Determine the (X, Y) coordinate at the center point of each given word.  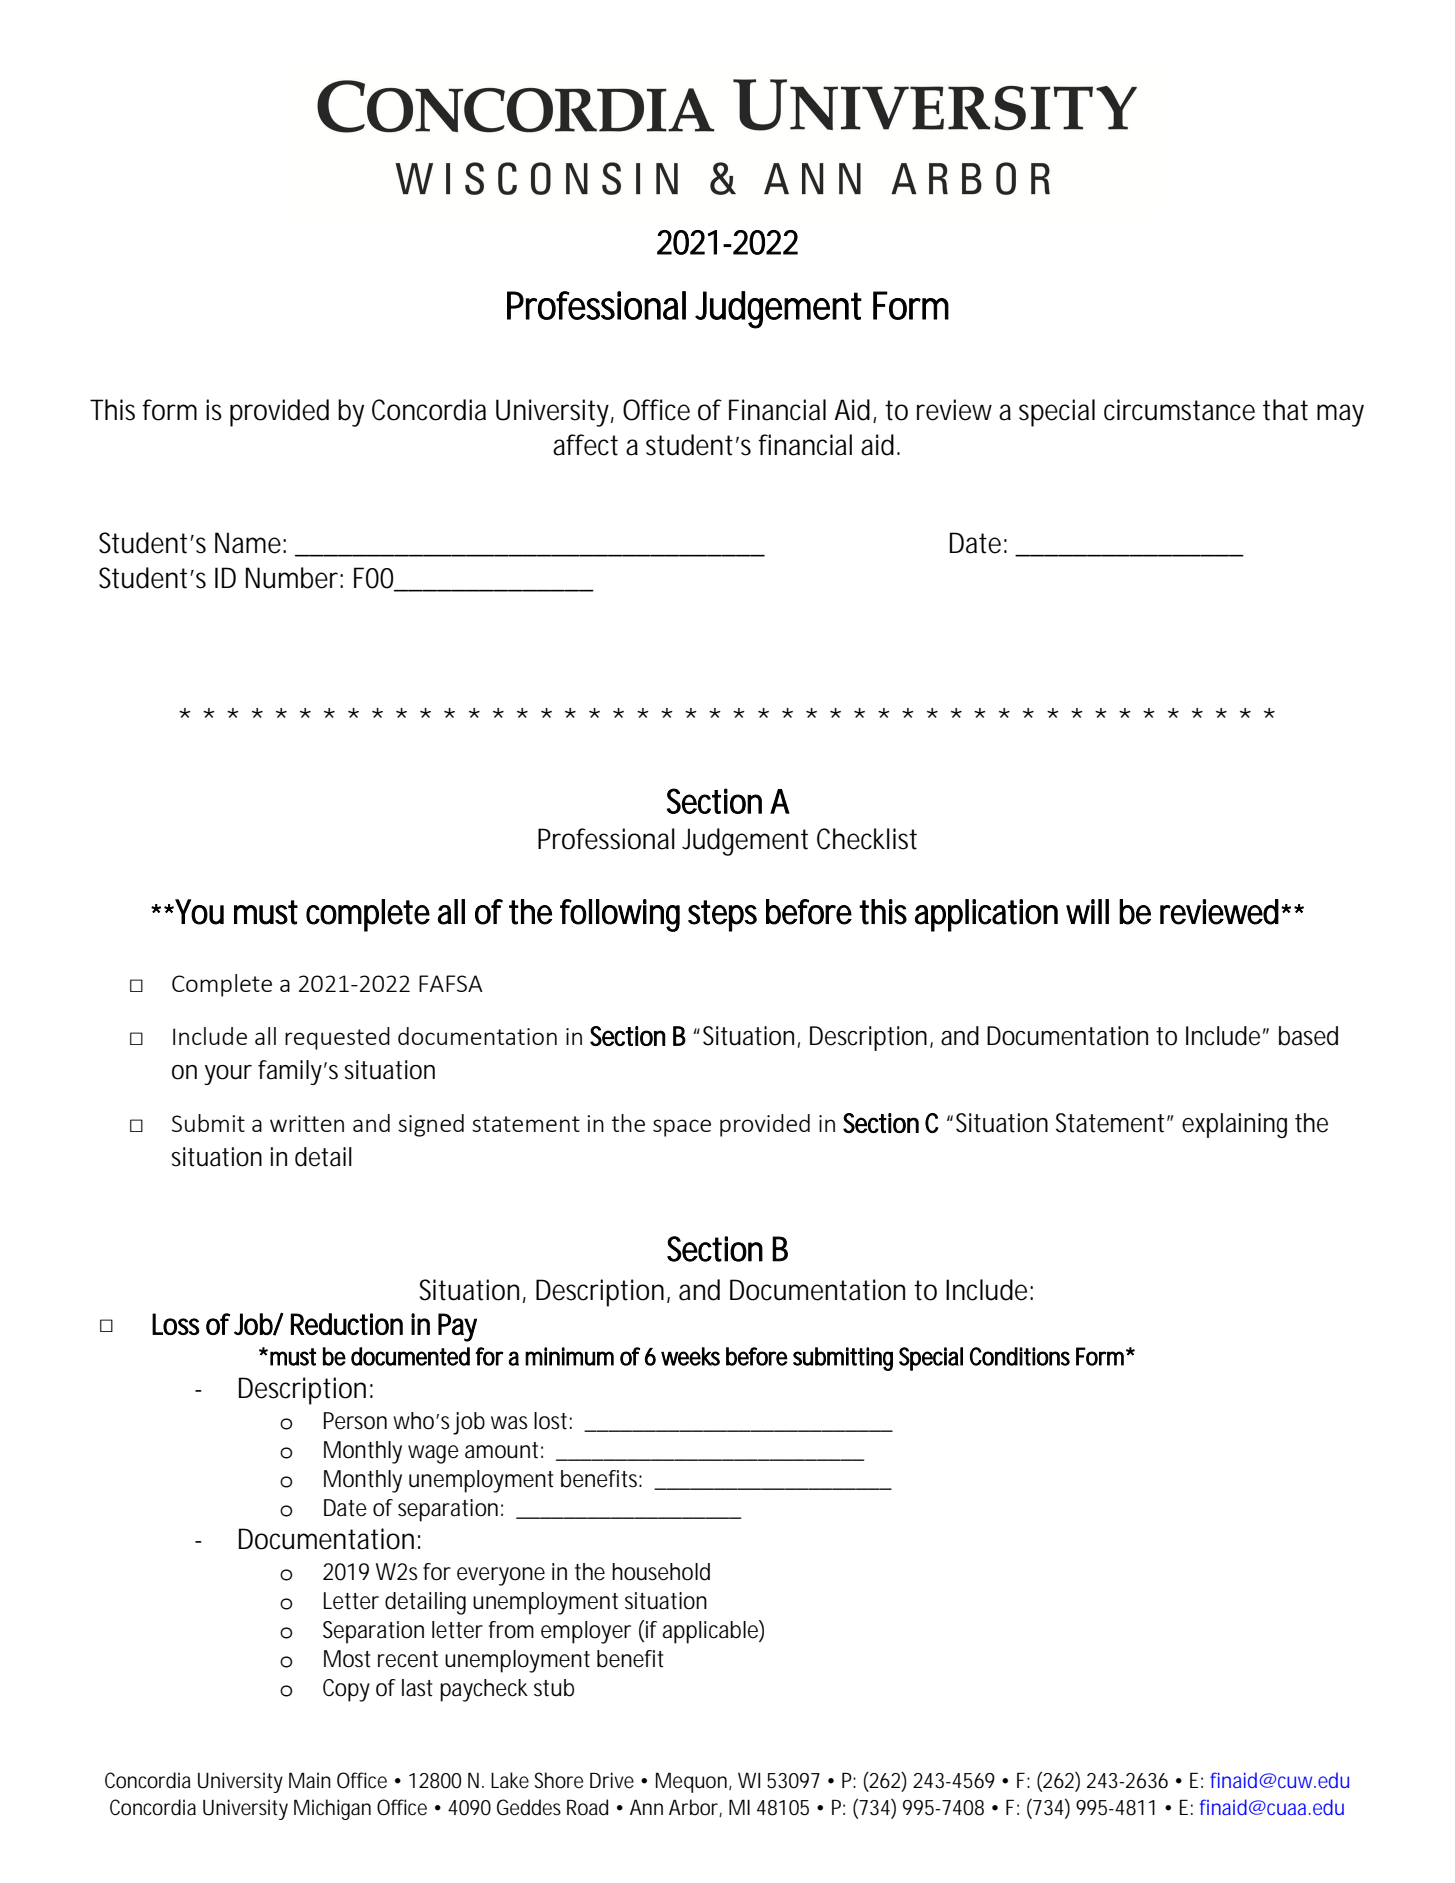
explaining (1234, 1125)
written (307, 1123)
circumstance (1179, 410)
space (682, 1128)
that (1285, 410)
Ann (646, 1807)
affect (585, 445)
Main (310, 1780)
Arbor (695, 1808)
